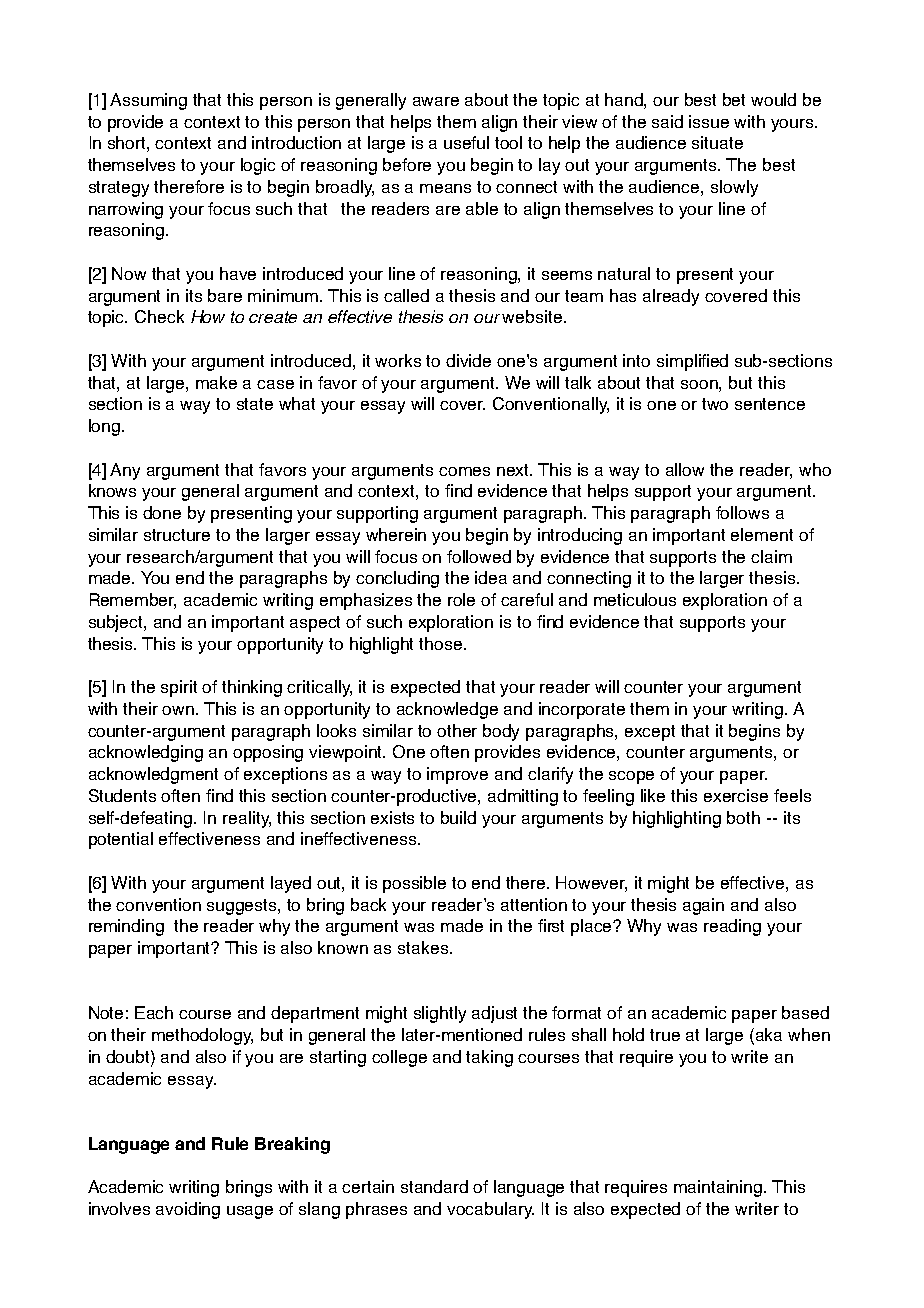 Image resolution: width=924 pixels, height=1308 pixels. What do you see at coordinates (466, 142) in the page?
I see `useful` at bounding box center [466, 142].
